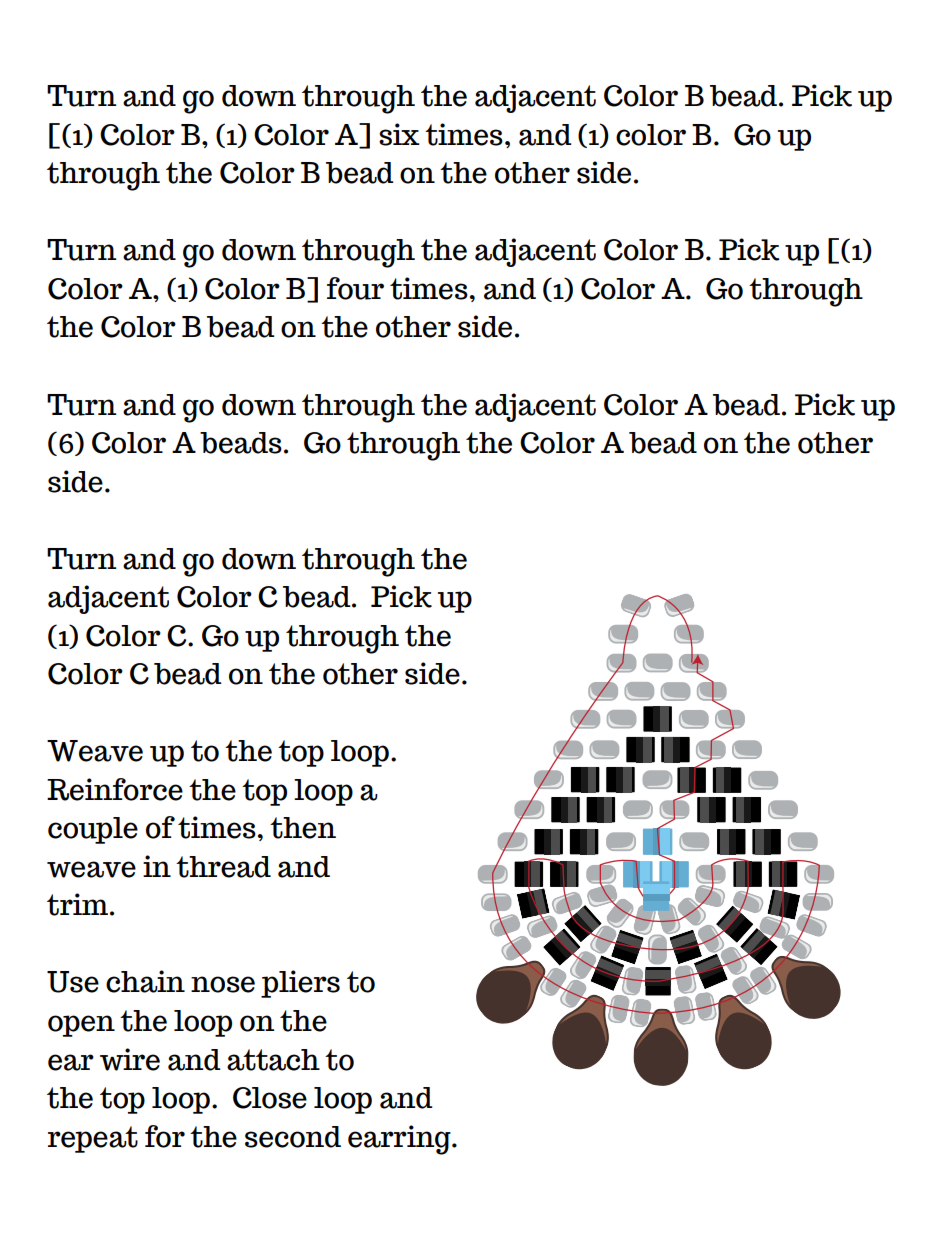  Describe the element at coordinates (93, 1139) in the screenshot. I see `repeat` at that location.
